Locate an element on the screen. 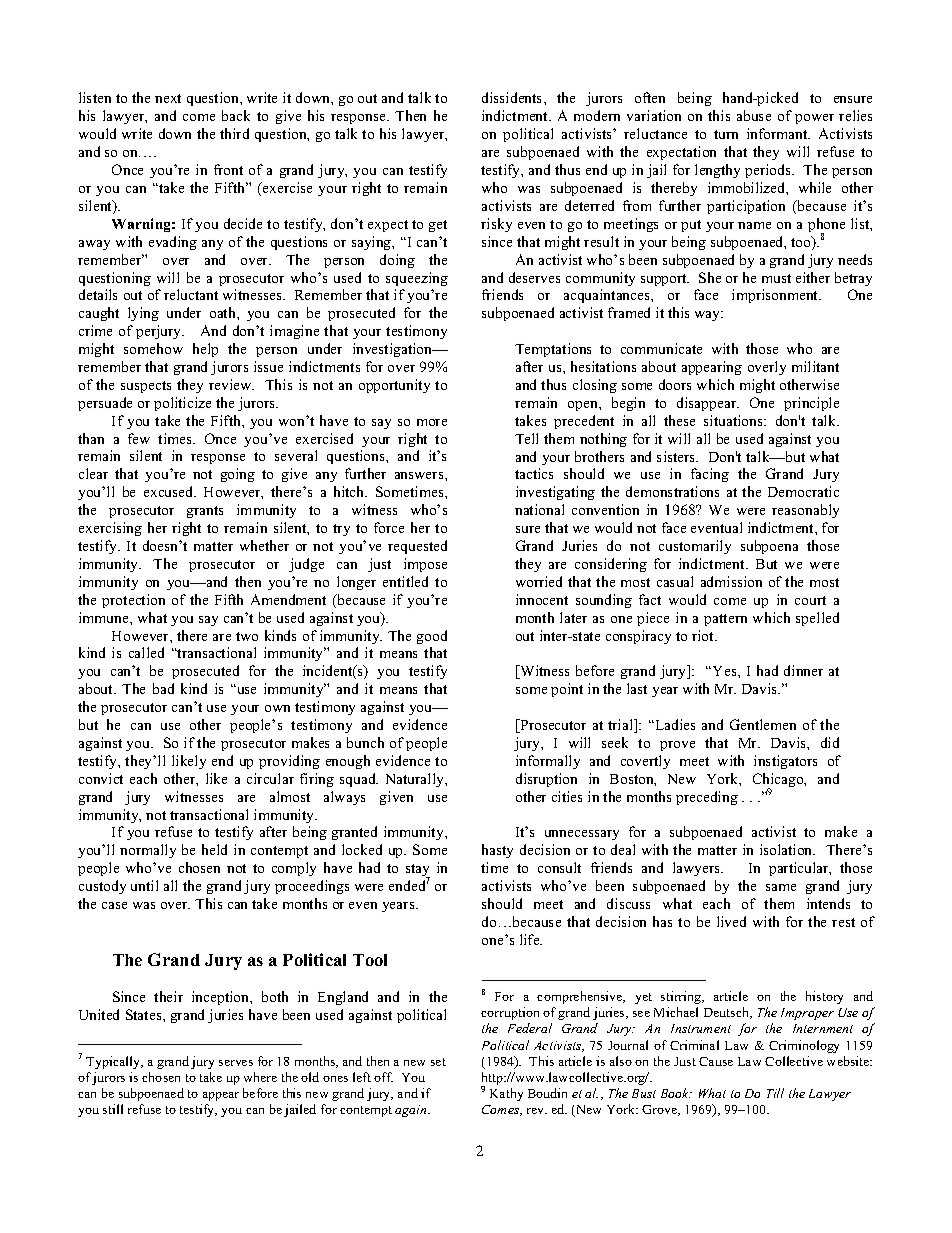  next is located at coordinates (168, 98).
